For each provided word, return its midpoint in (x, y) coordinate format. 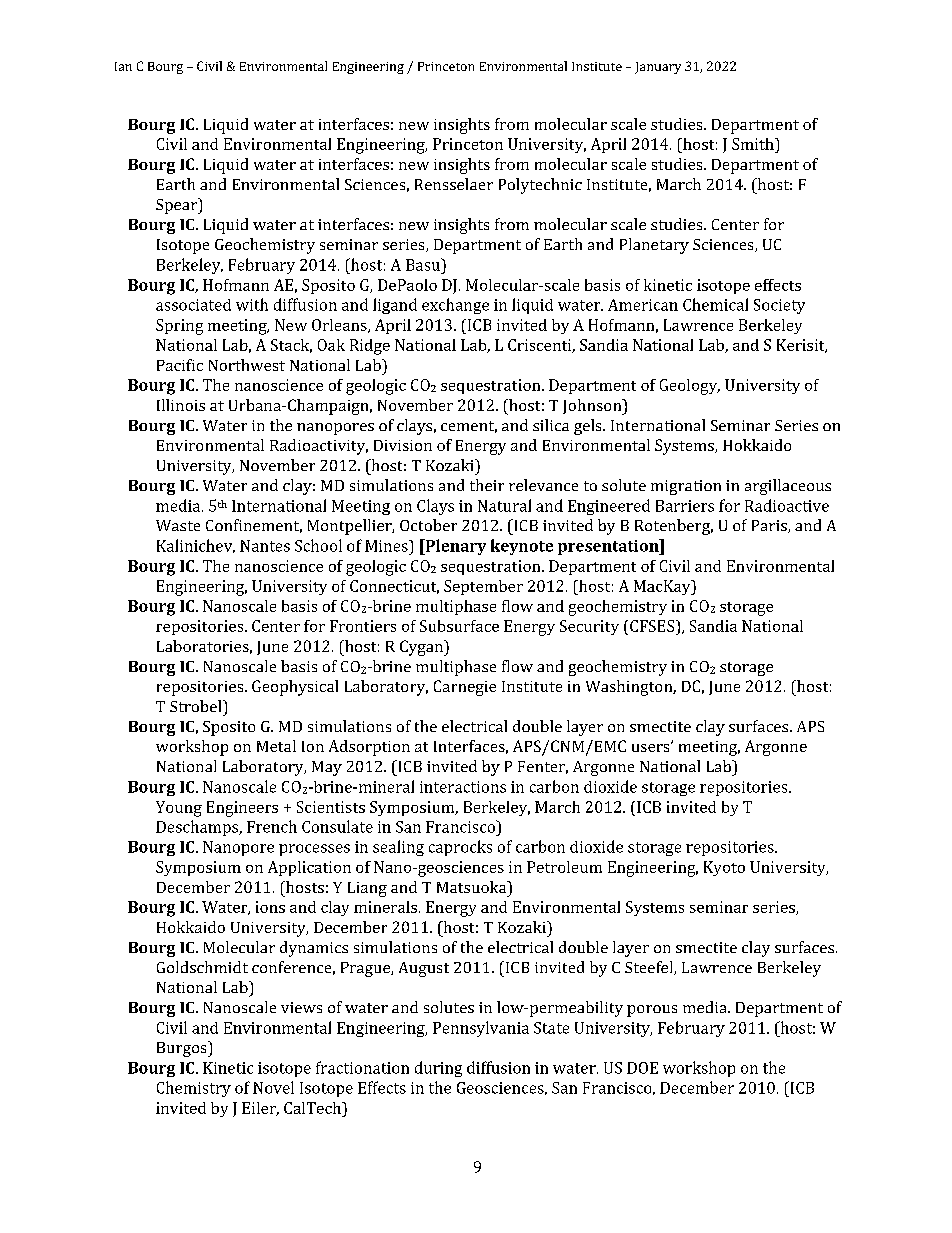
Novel (273, 1087)
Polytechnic (540, 186)
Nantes (265, 546)
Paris (770, 526)
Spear (177, 206)
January (658, 68)
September (483, 587)
